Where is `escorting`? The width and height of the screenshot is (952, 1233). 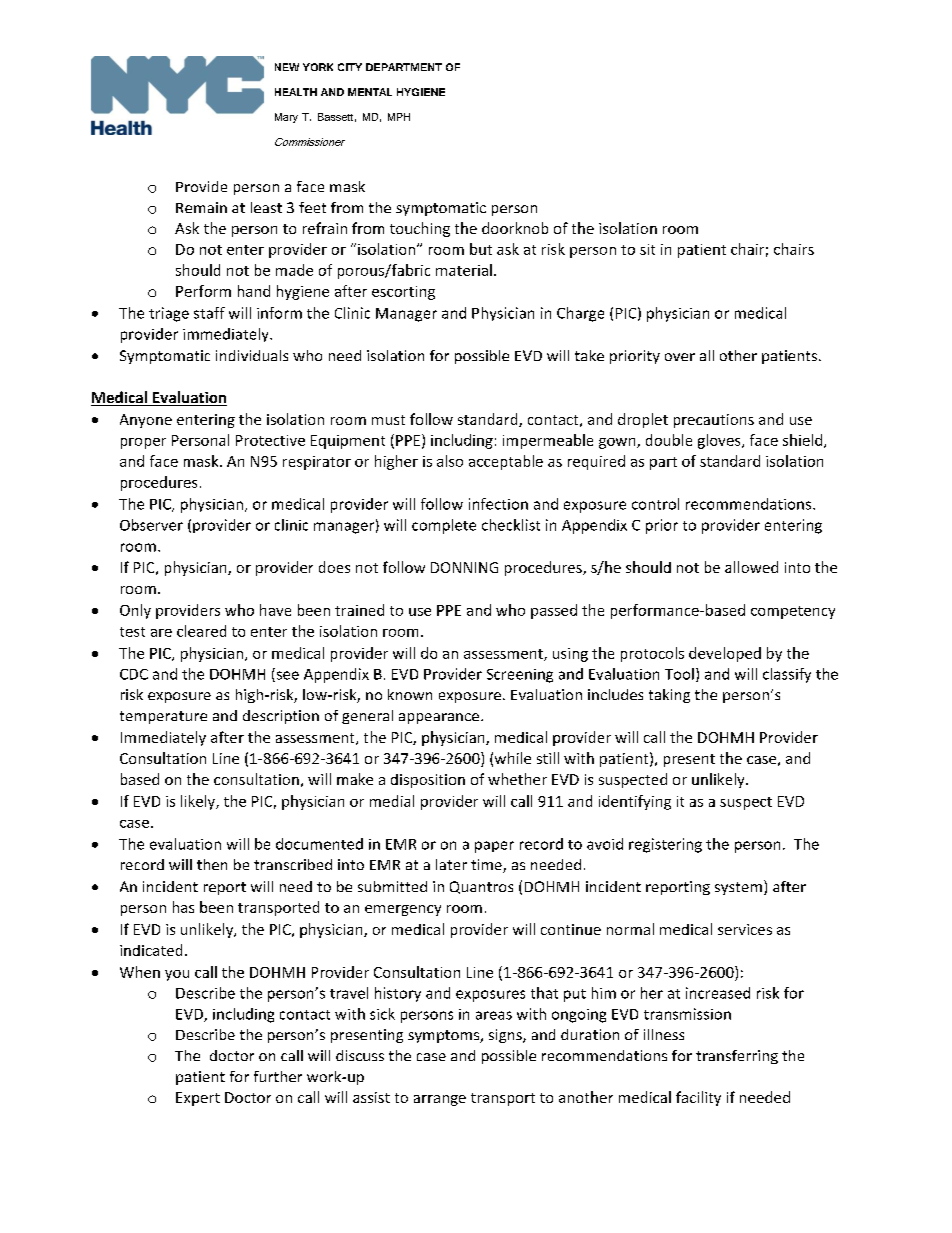 escorting is located at coordinates (403, 293).
